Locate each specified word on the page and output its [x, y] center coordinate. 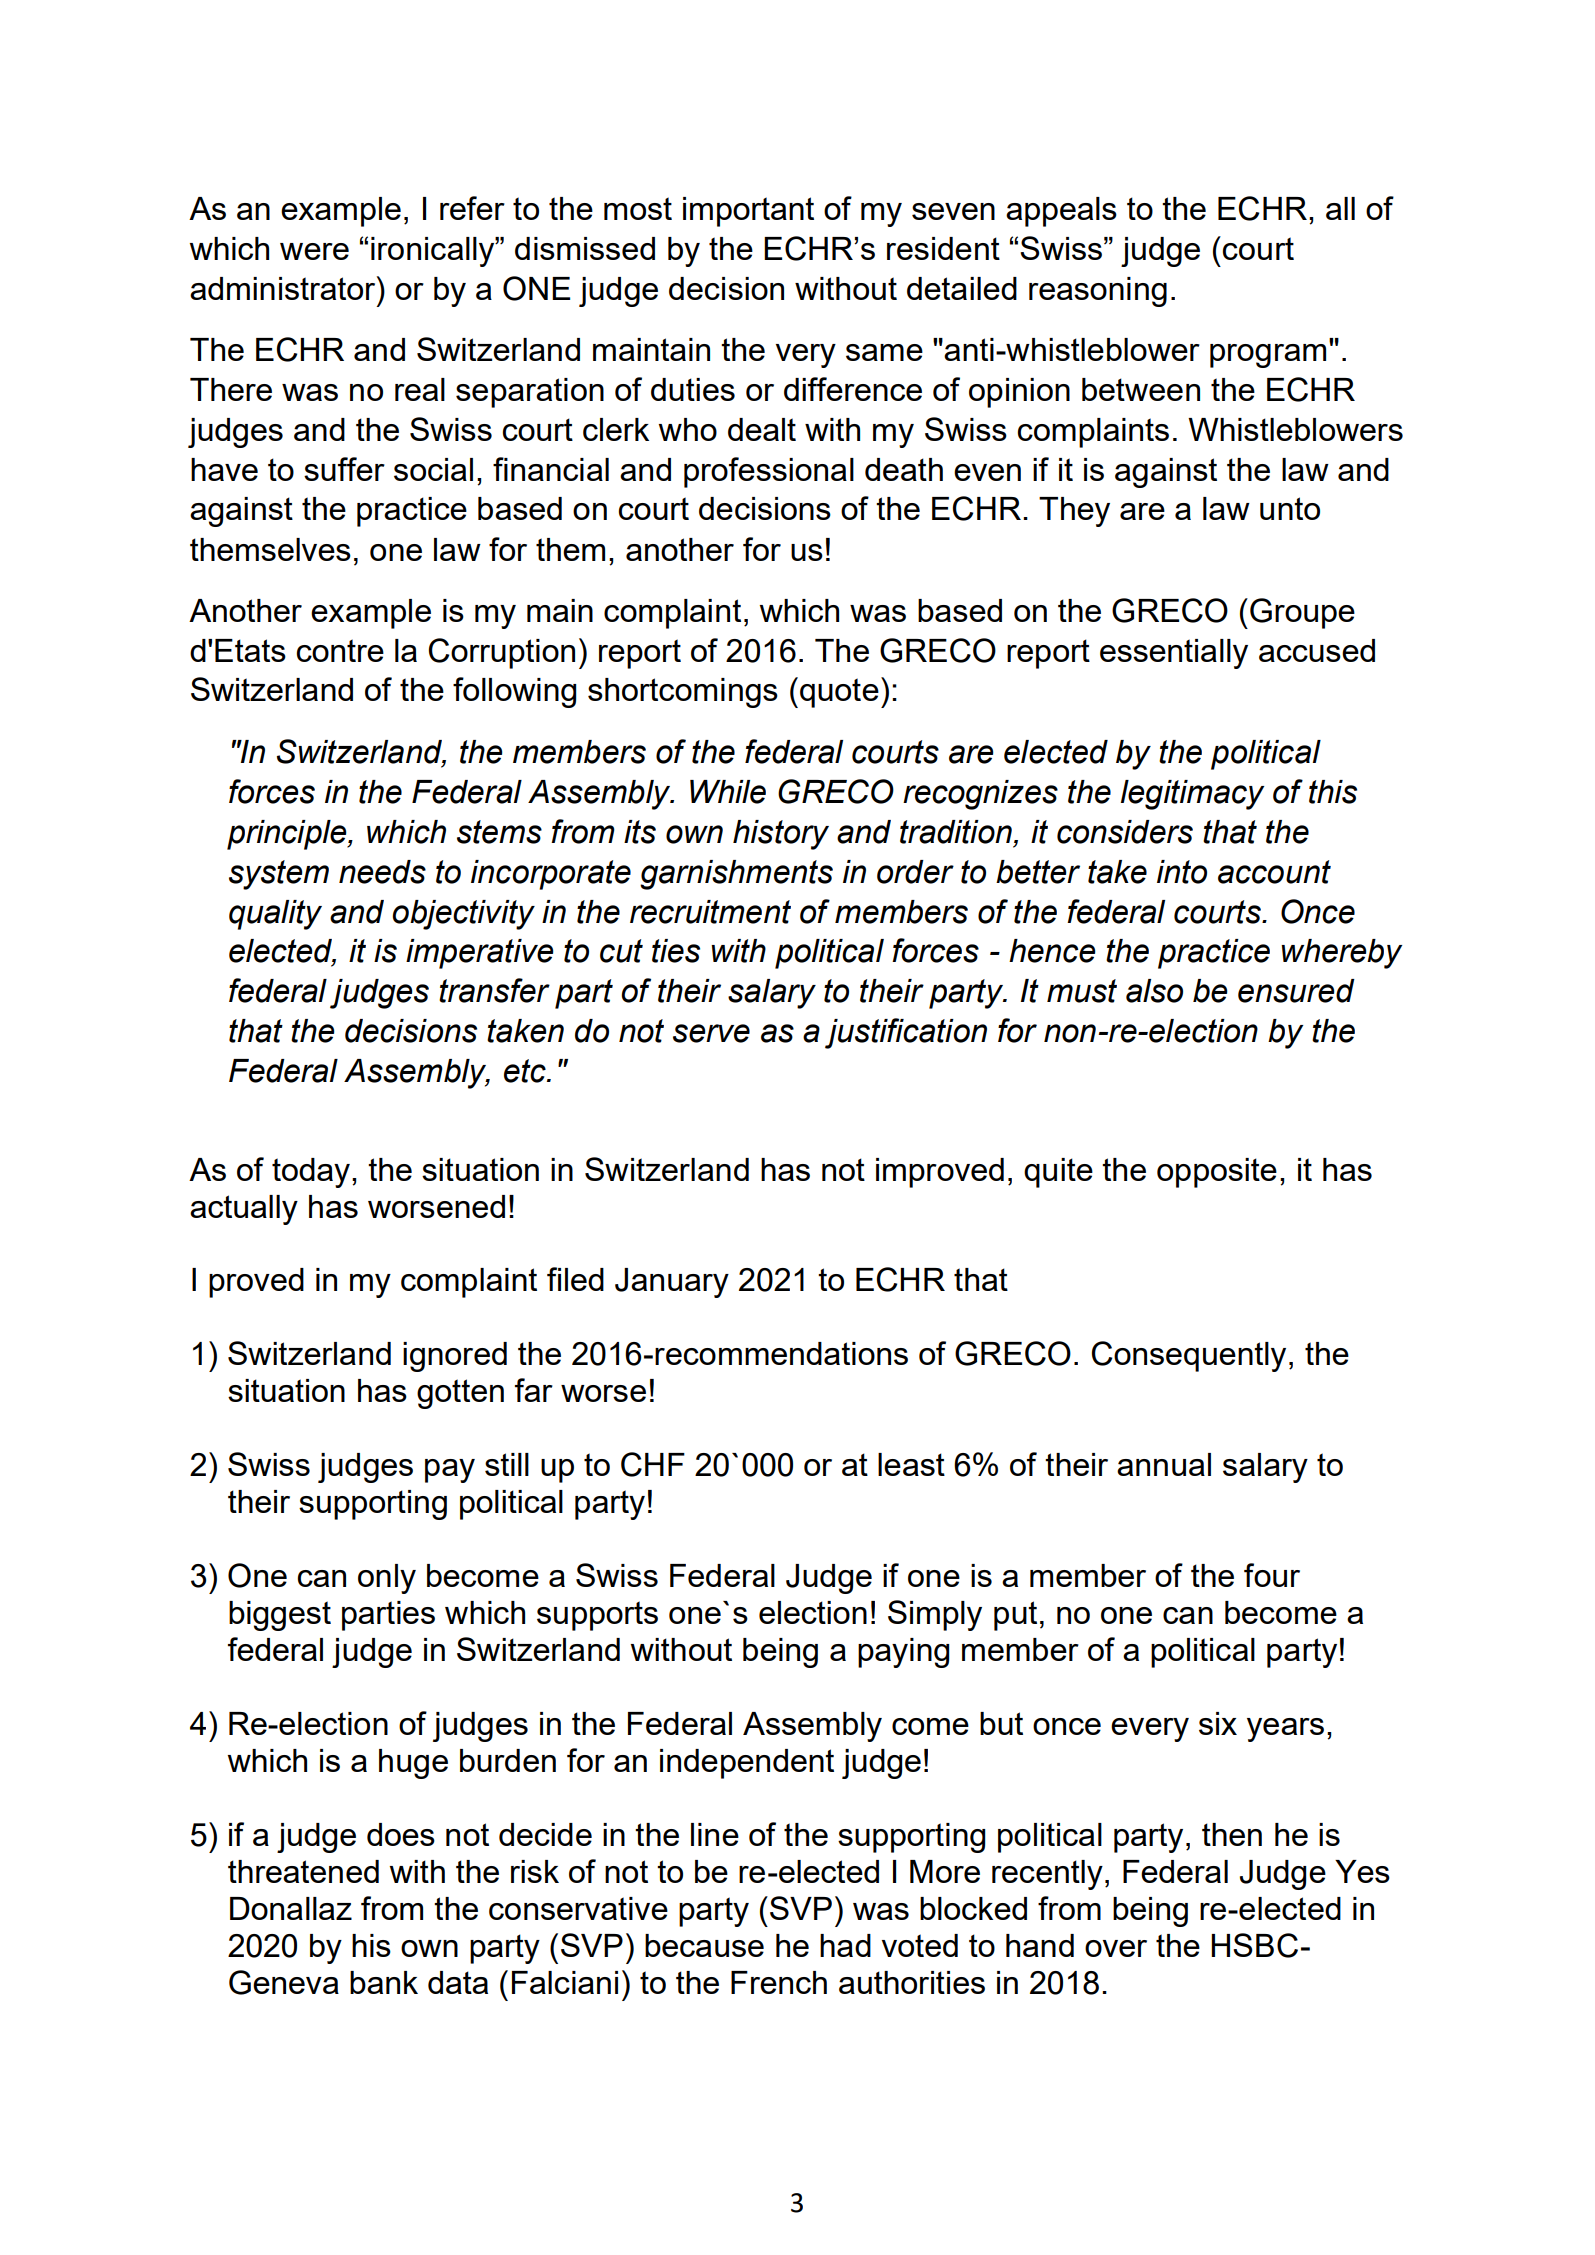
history [781, 835]
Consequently [1189, 1356]
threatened [303, 1871]
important [748, 212]
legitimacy [1192, 795]
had [845, 1945]
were [314, 251]
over [1116, 1948]
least [911, 1464]
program [1268, 356]
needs [382, 872]
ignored [455, 1357]
